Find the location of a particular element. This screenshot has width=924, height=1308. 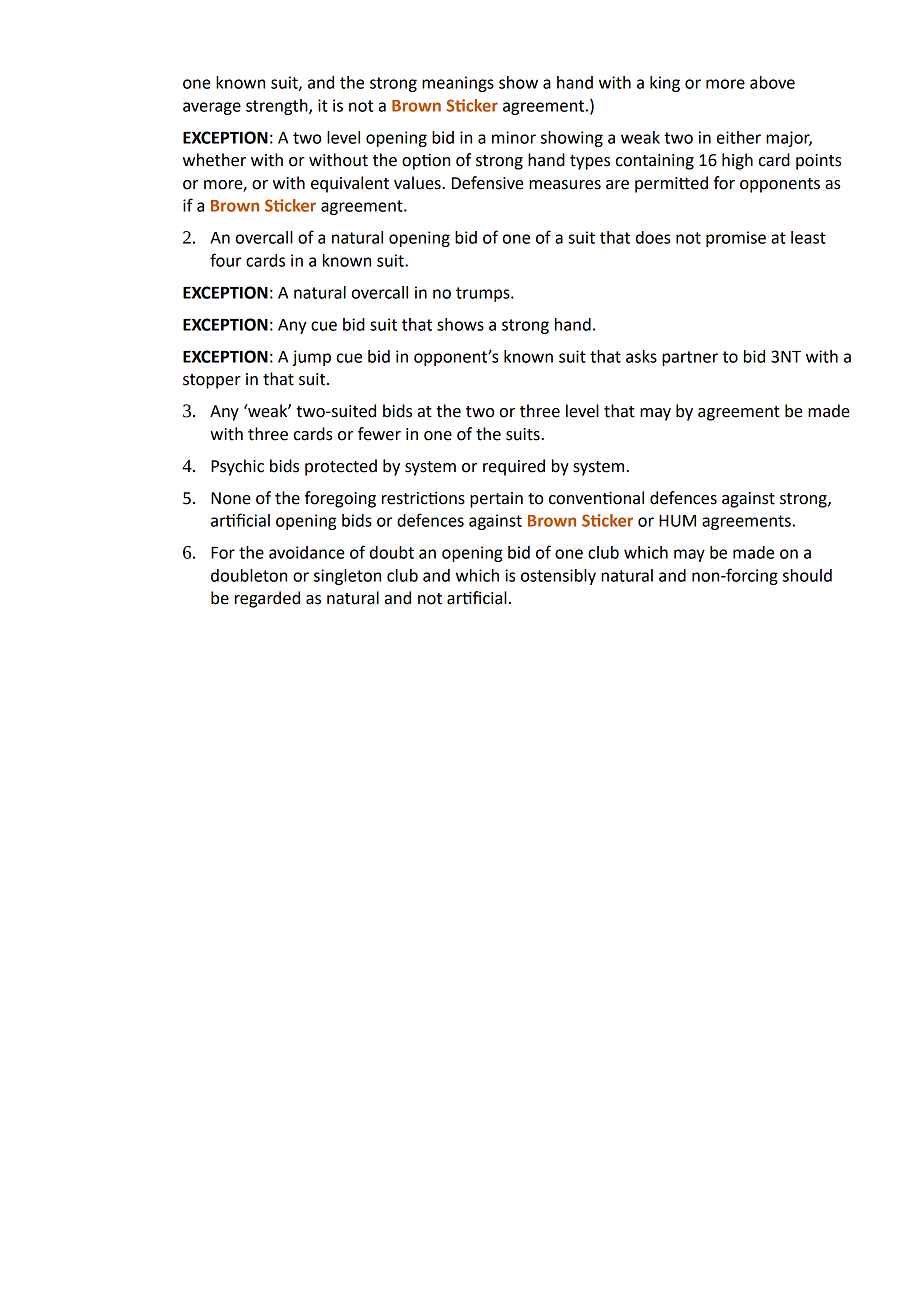

strength is located at coordinates (278, 107).
